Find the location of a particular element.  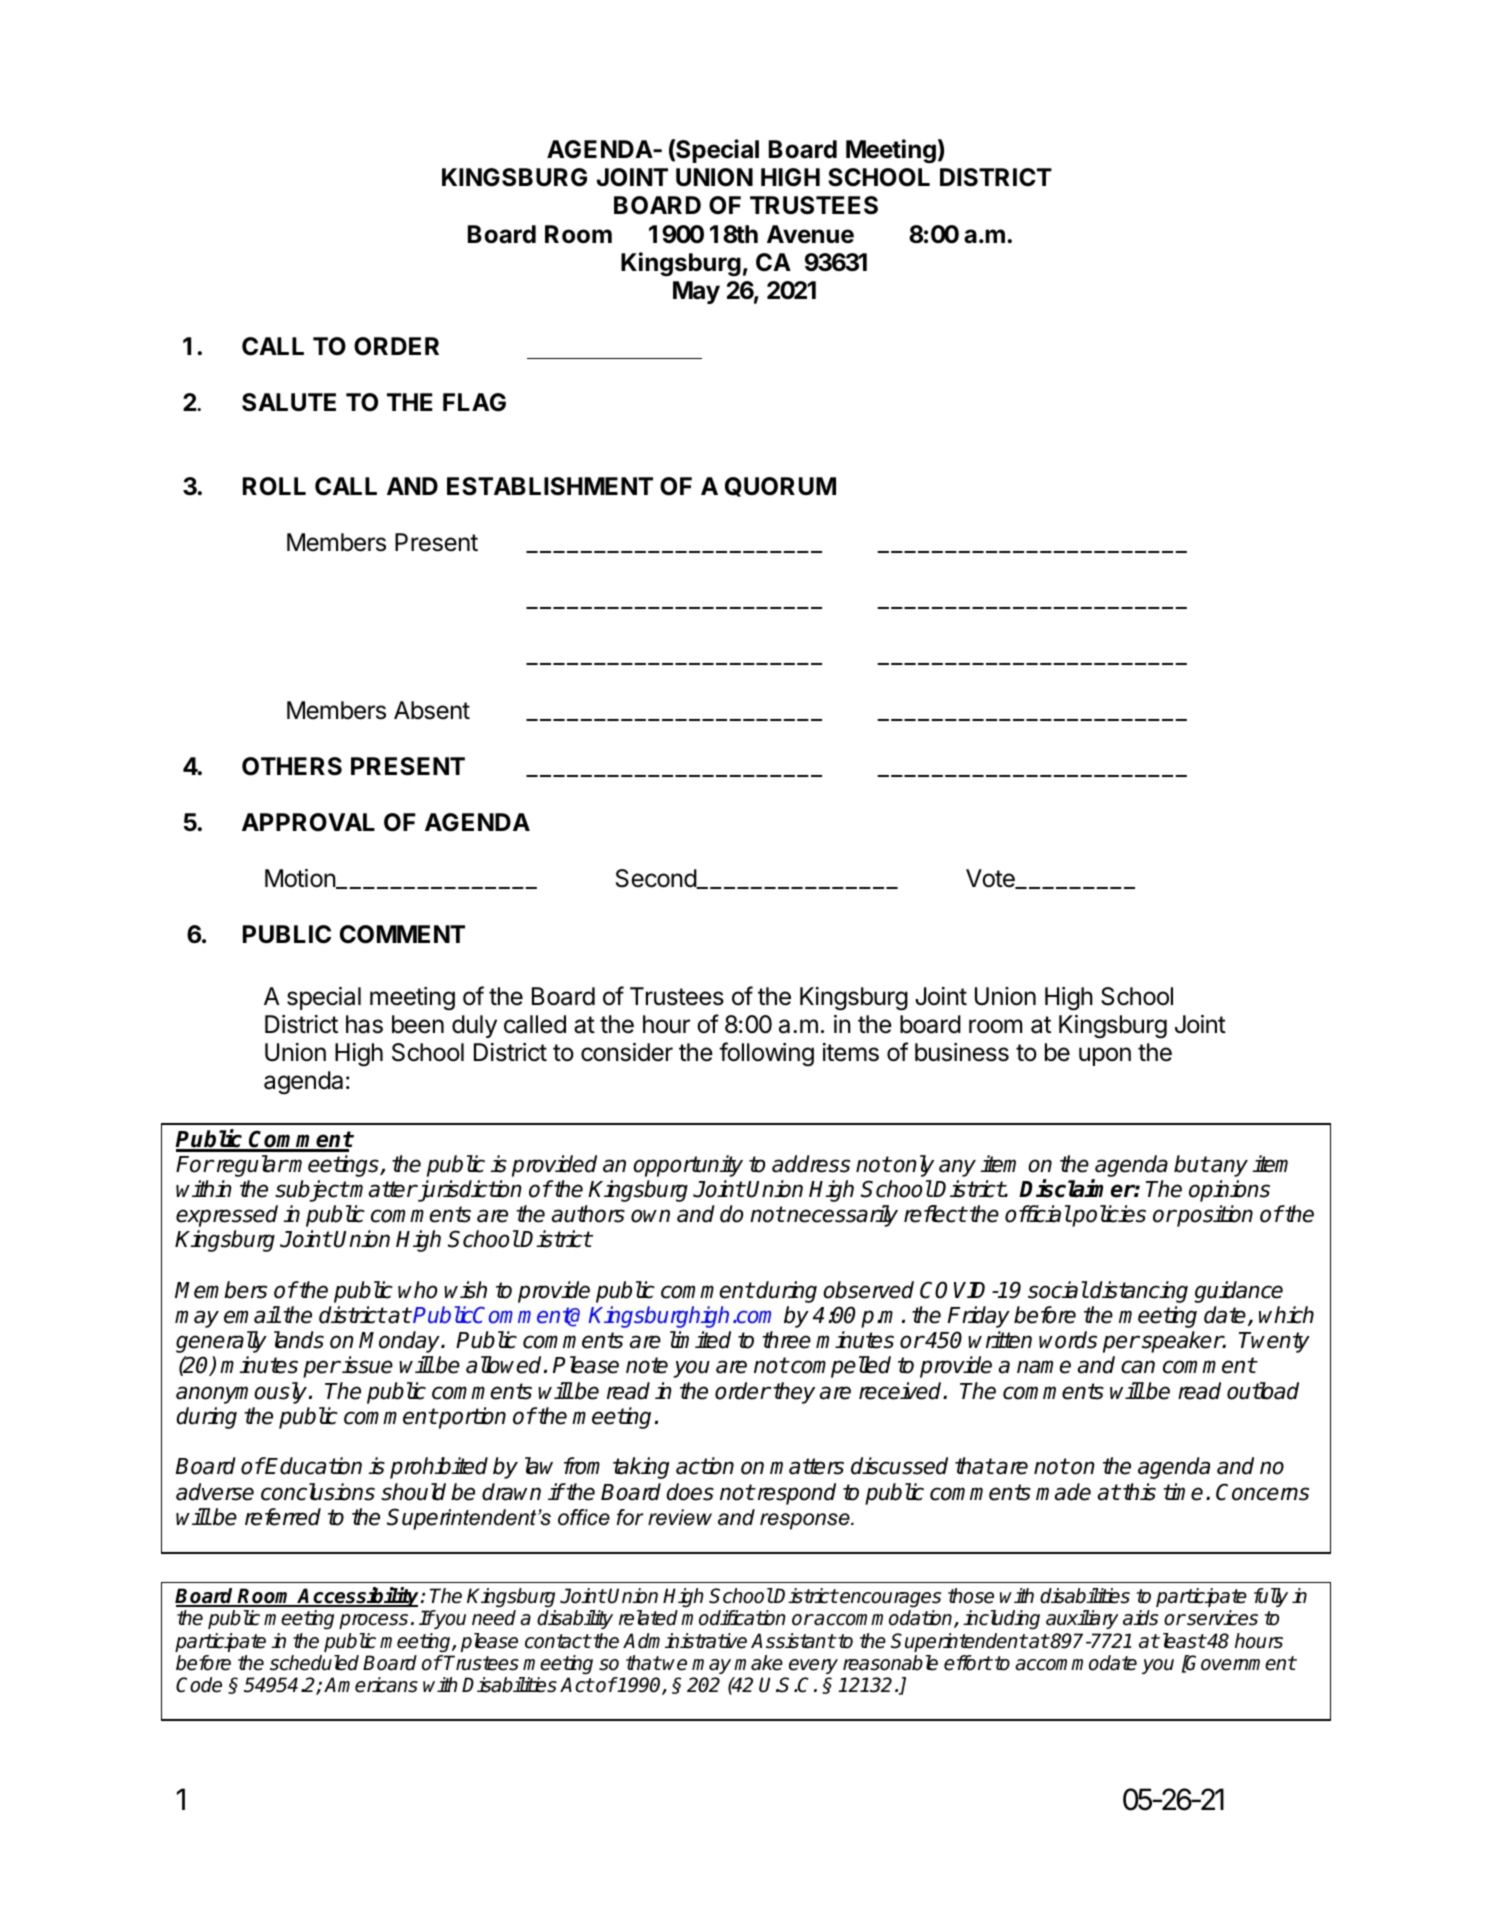

upon is located at coordinates (1105, 1056).
